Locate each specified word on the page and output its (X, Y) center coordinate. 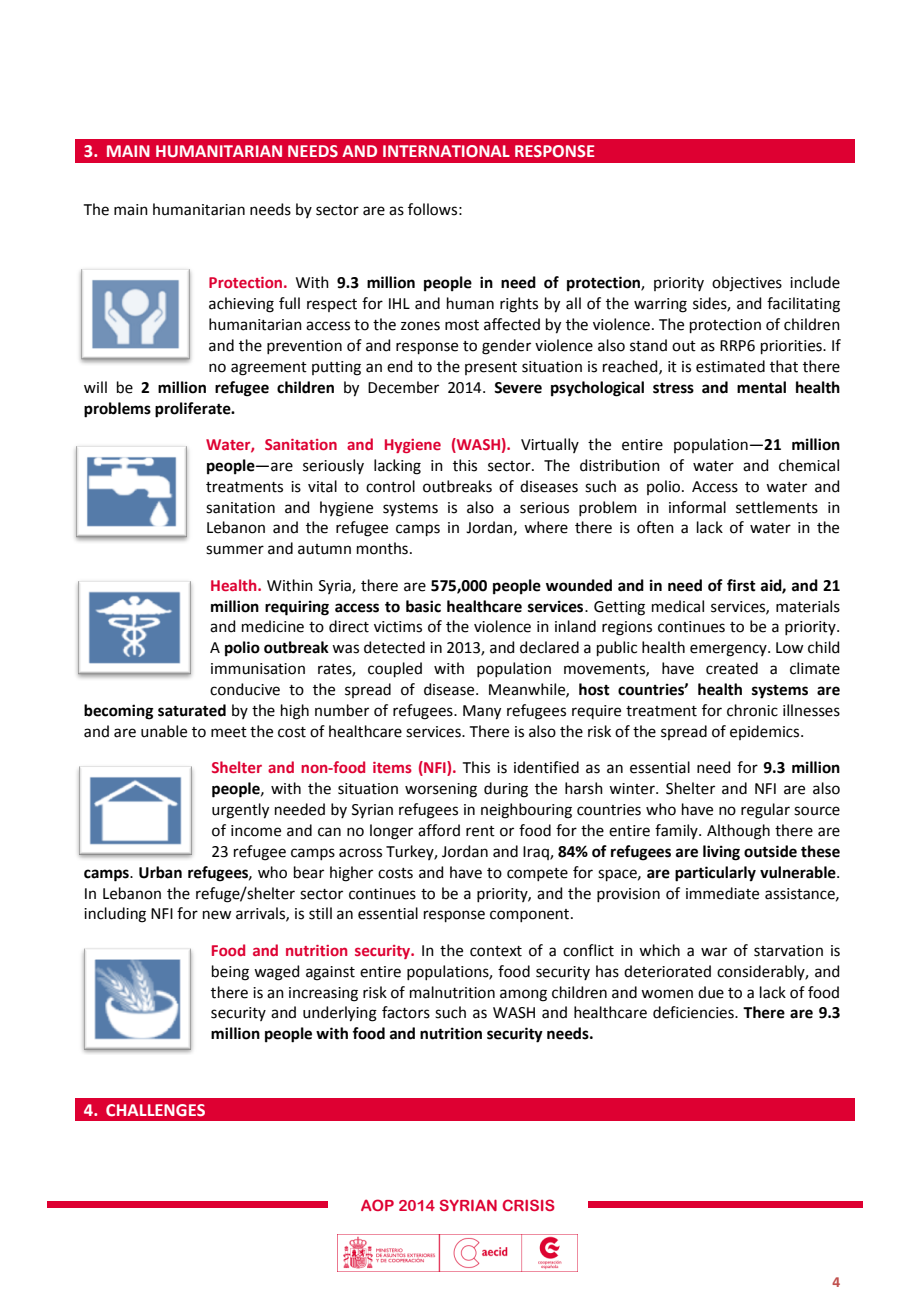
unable (164, 731)
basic (423, 606)
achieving (241, 305)
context (496, 951)
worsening (441, 790)
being (230, 973)
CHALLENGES (155, 1110)
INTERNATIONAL (446, 151)
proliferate (194, 410)
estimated (730, 366)
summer (235, 550)
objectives (747, 284)
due (711, 992)
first (741, 585)
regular (765, 811)
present (491, 368)
